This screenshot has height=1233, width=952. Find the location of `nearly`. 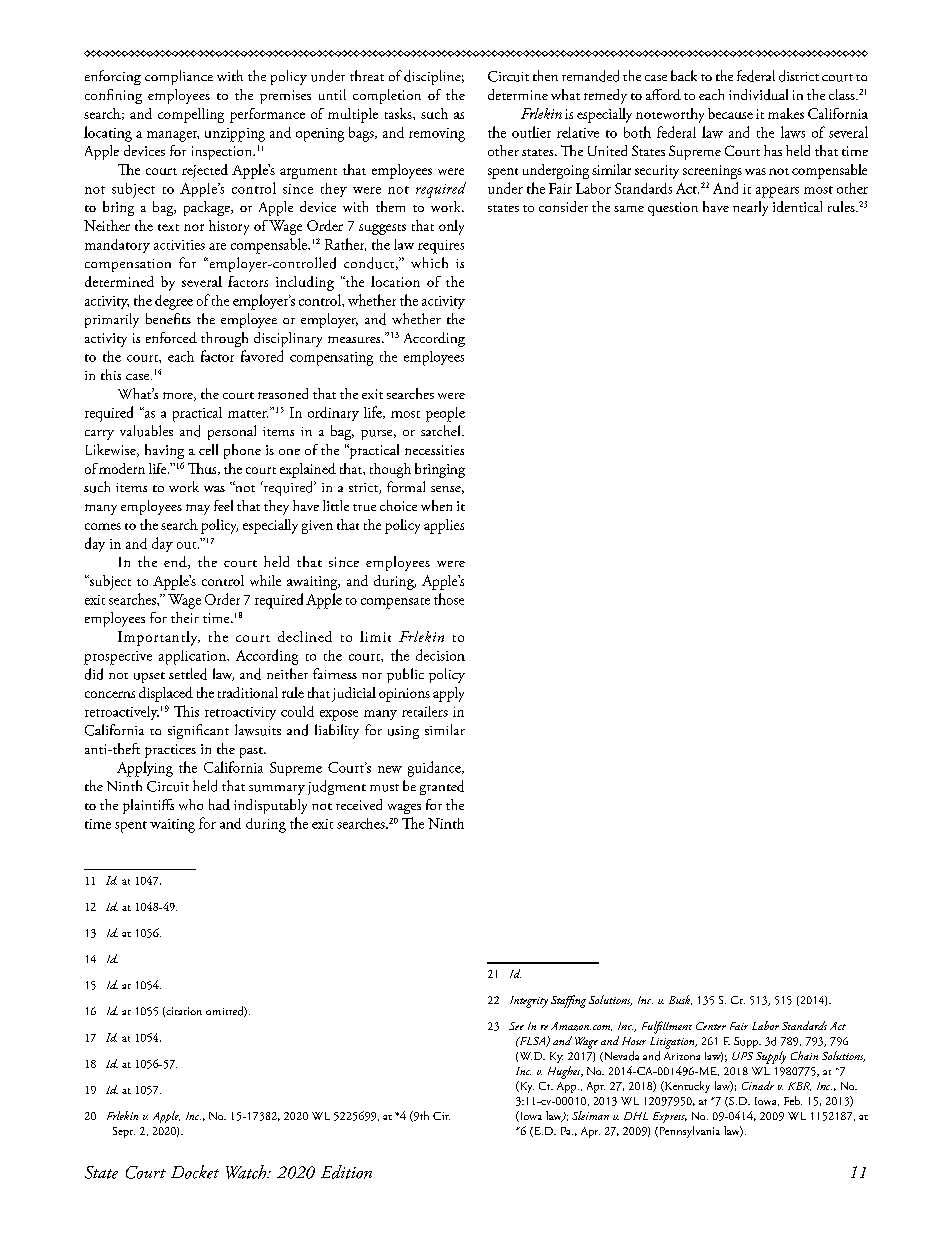

nearly is located at coordinates (750, 208).
